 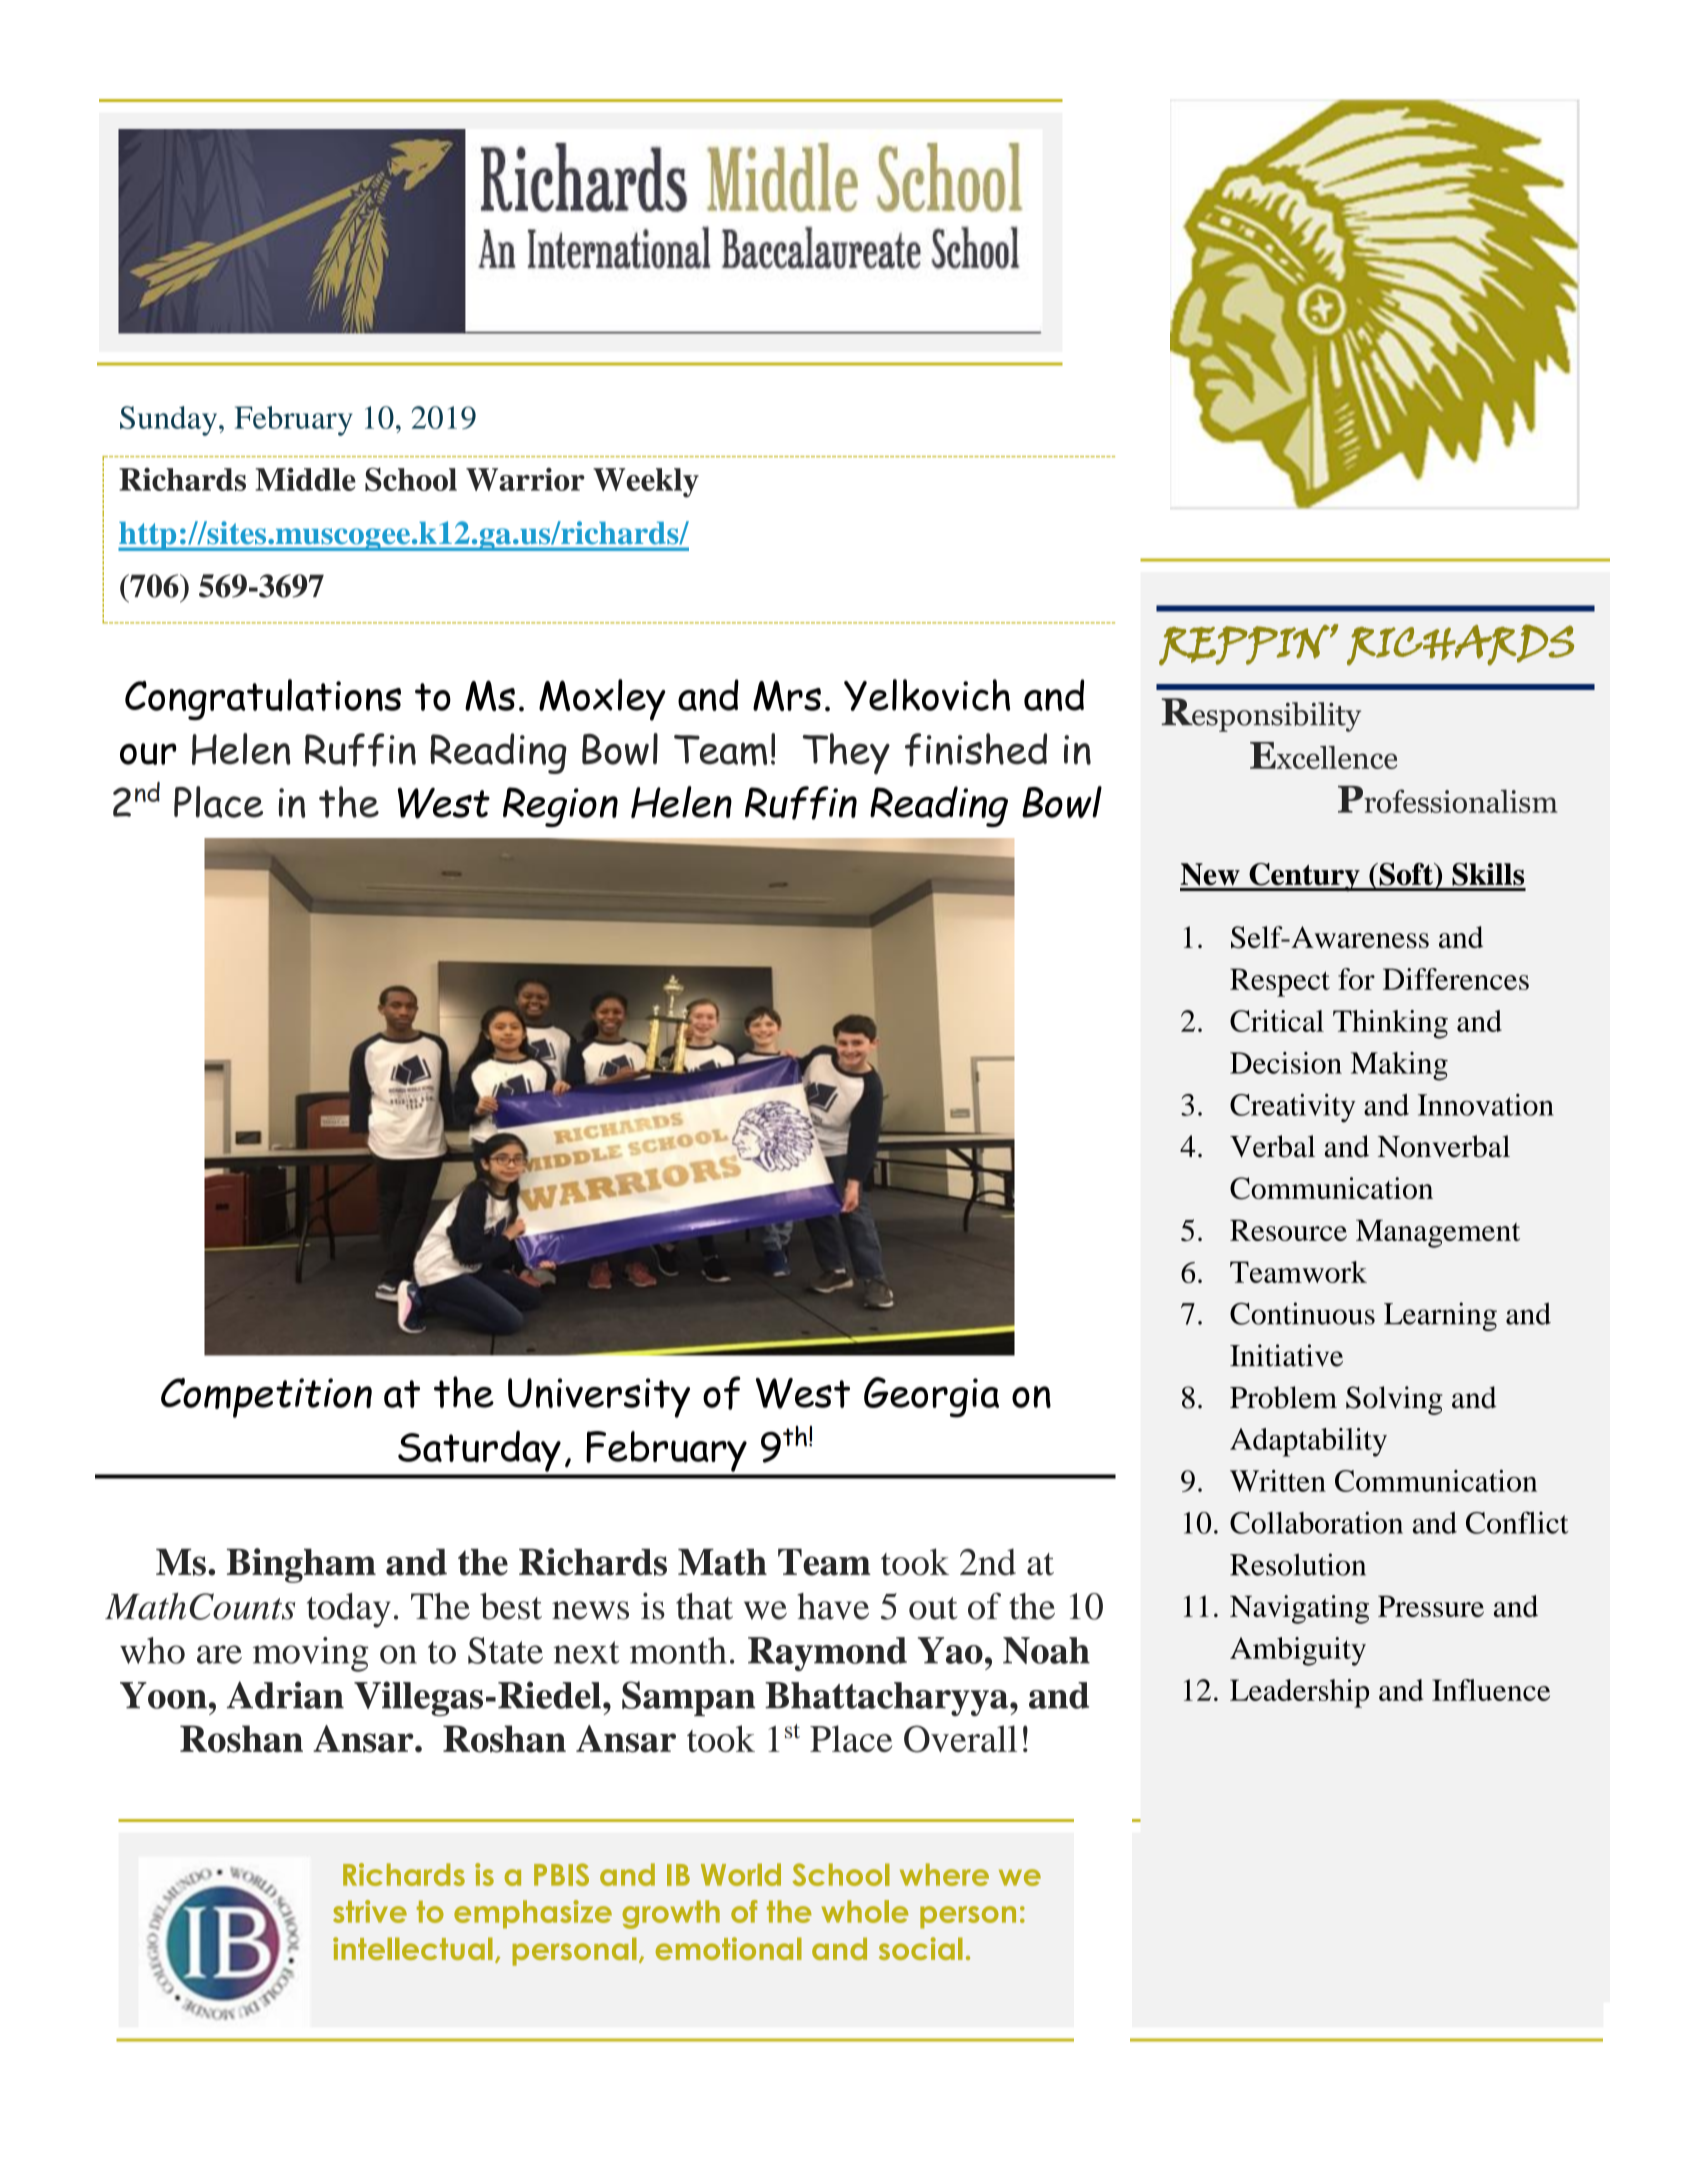 I want to click on Resource, so click(x=1288, y=1230).
